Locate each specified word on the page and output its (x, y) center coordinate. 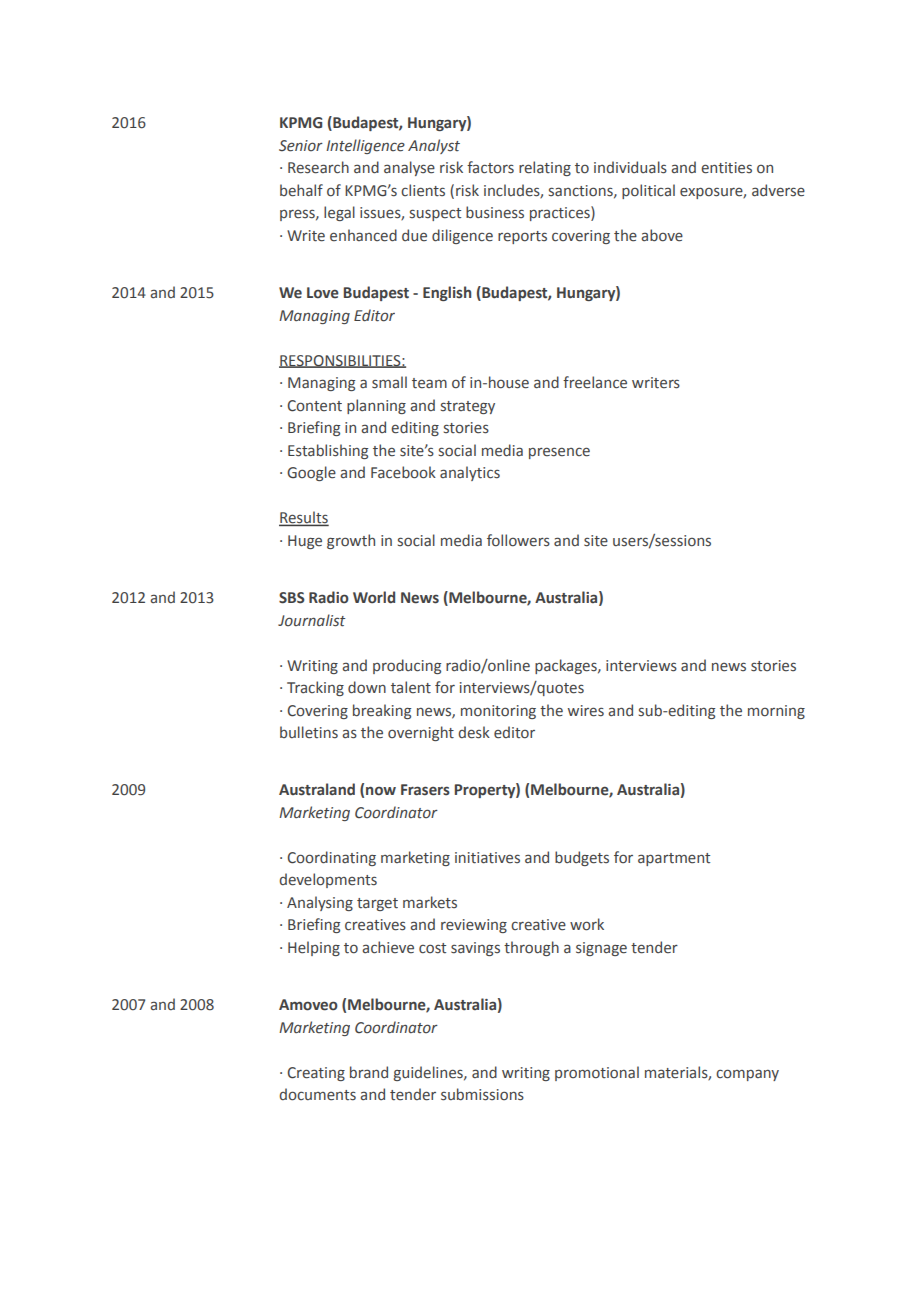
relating (545, 168)
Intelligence (365, 146)
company (747, 1075)
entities (726, 168)
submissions (482, 1094)
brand (369, 1072)
